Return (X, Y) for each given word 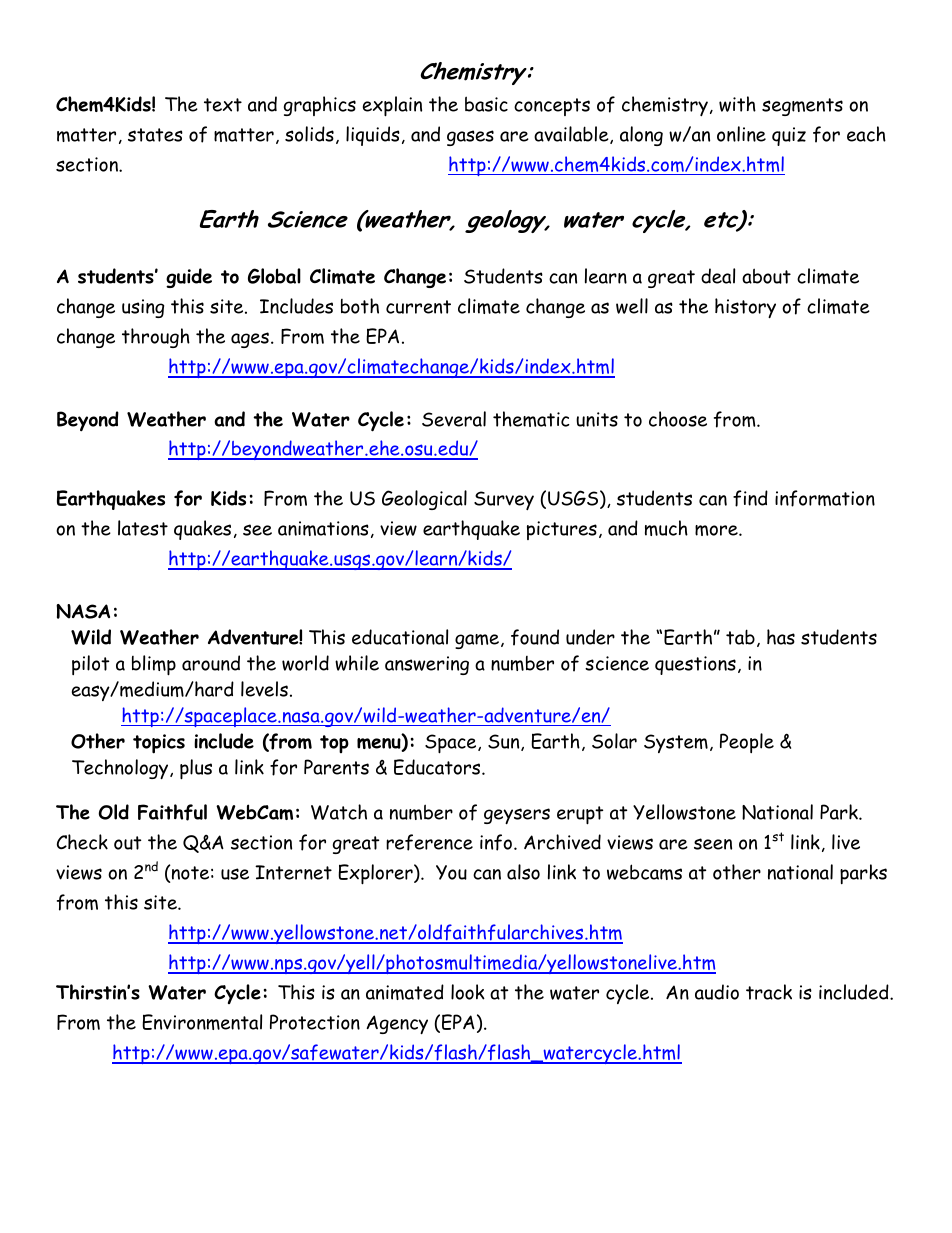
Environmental (202, 1022)
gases (470, 138)
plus (196, 769)
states (155, 135)
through (156, 338)
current (418, 307)
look (468, 992)
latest (143, 528)
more (717, 530)
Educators (438, 767)
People (747, 743)
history (745, 308)
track (769, 992)
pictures (562, 530)
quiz (789, 136)
